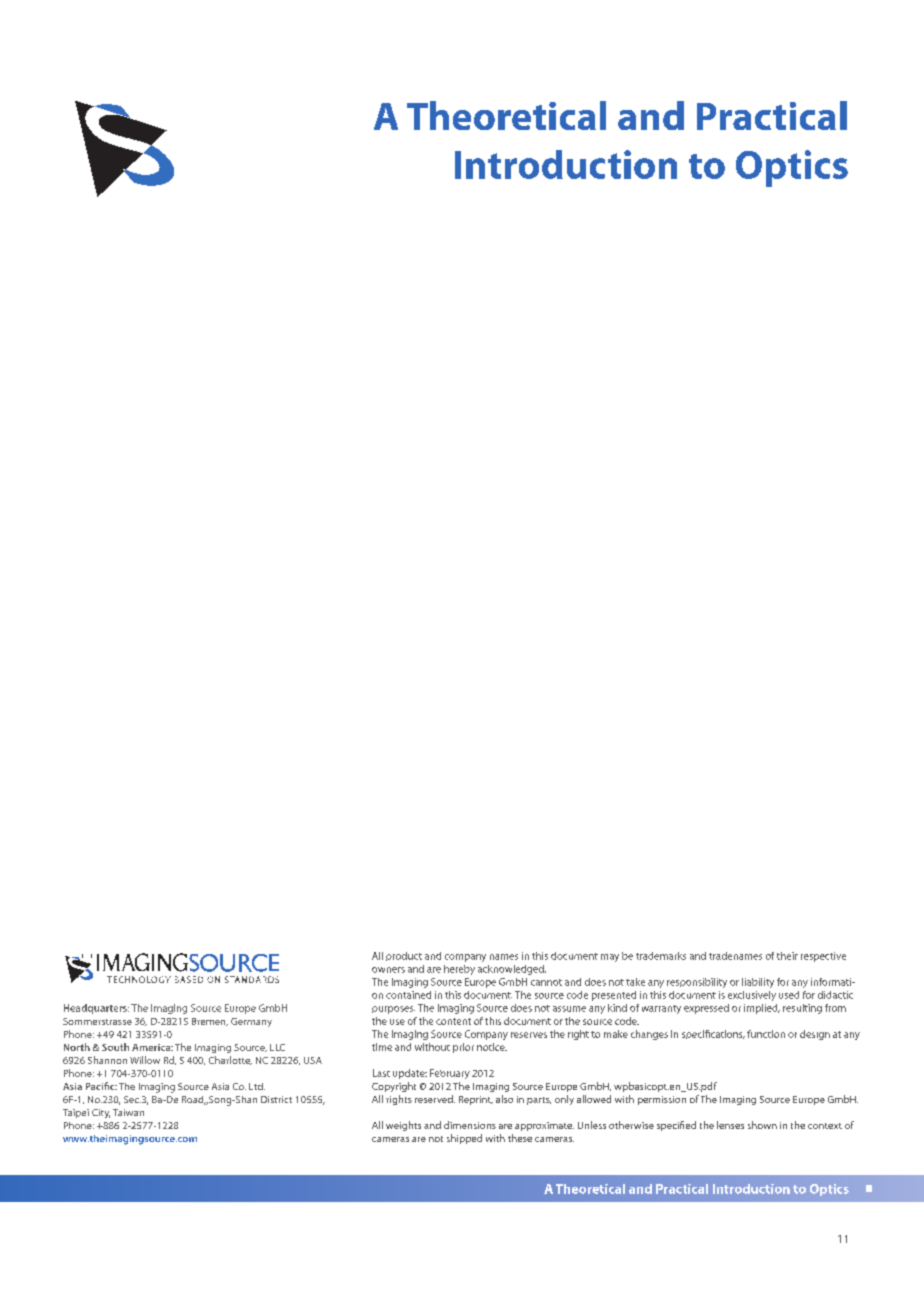 This document has height=1308, width=924. What do you see at coordinates (766, 1034) in the document?
I see `function` at bounding box center [766, 1034].
